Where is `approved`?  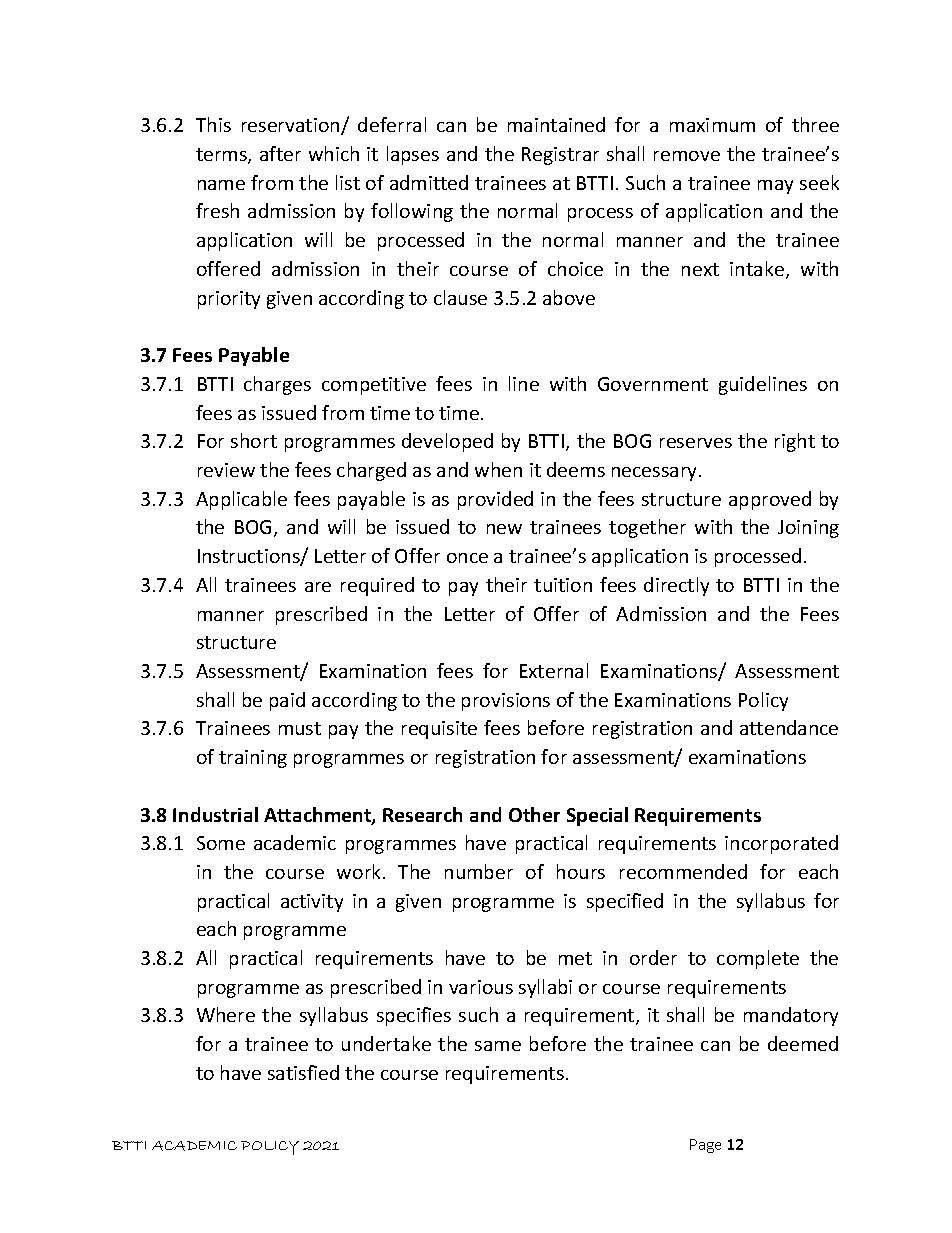 approved is located at coordinates (770, 500).
